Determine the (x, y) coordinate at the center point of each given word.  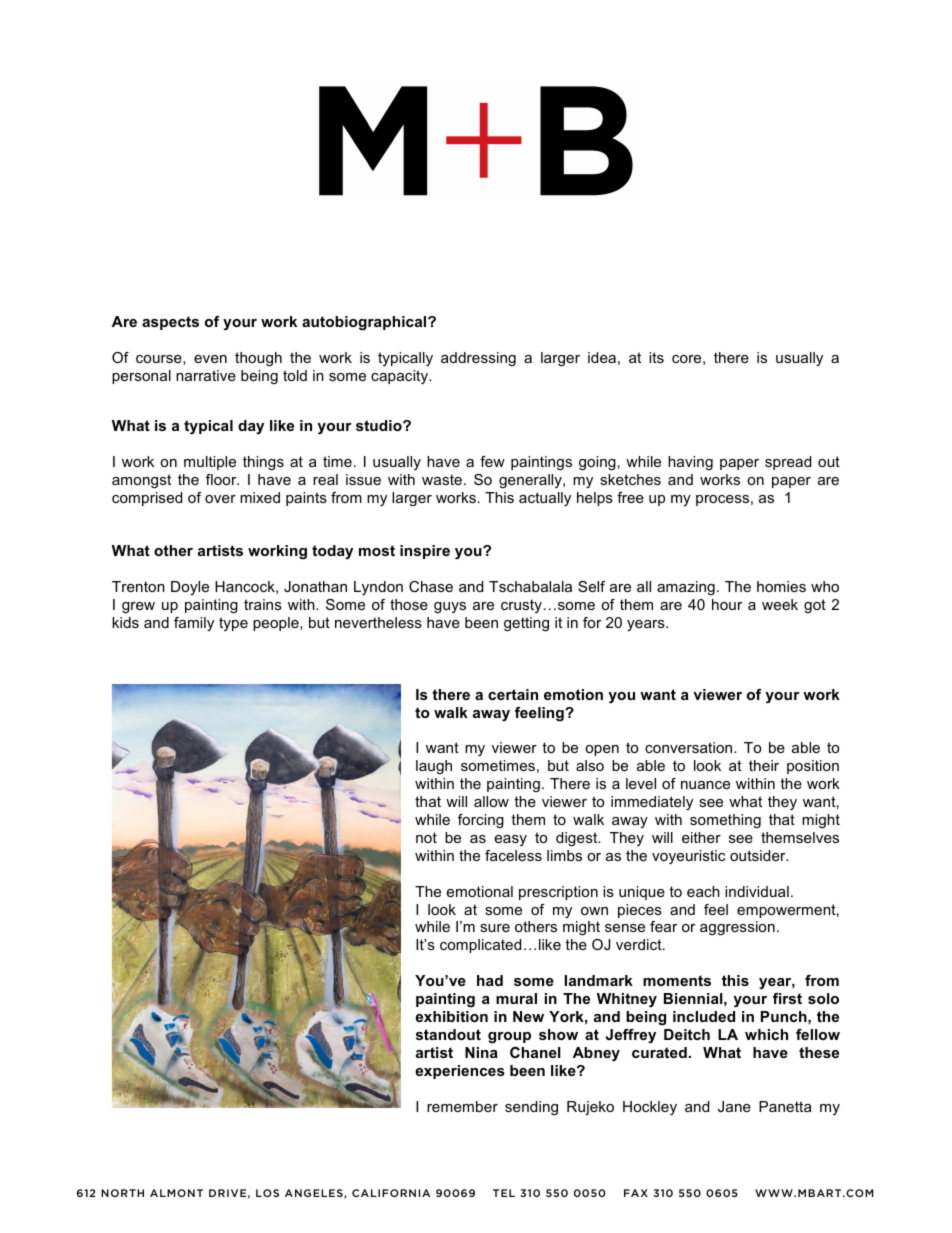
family (194, 624)
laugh (434, 767)
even (210, 359)
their (764, 765)
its (656, 357)
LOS (267, 1193)
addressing (478, 359)
